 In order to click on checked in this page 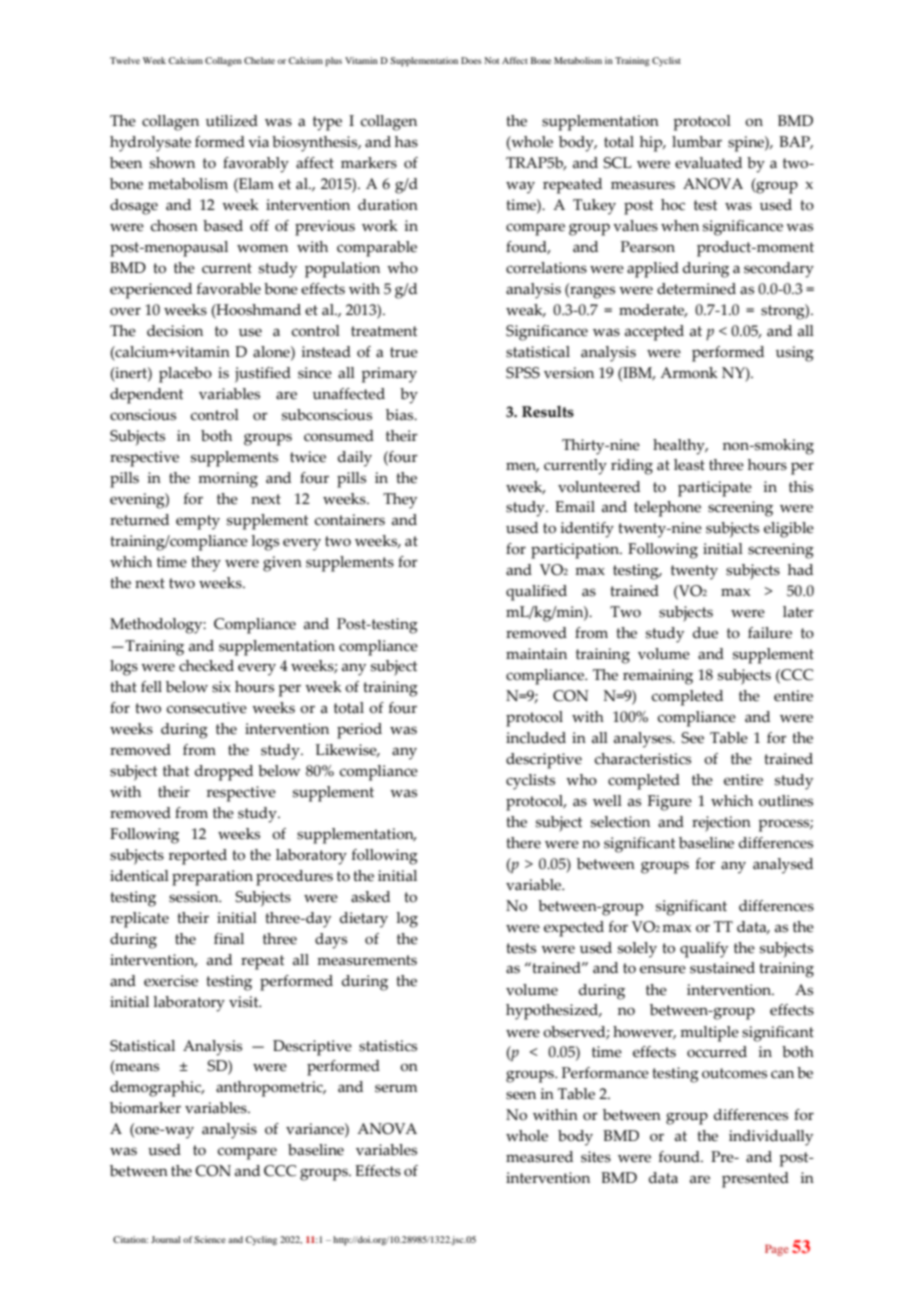, I will do `click(206, 666)`.
